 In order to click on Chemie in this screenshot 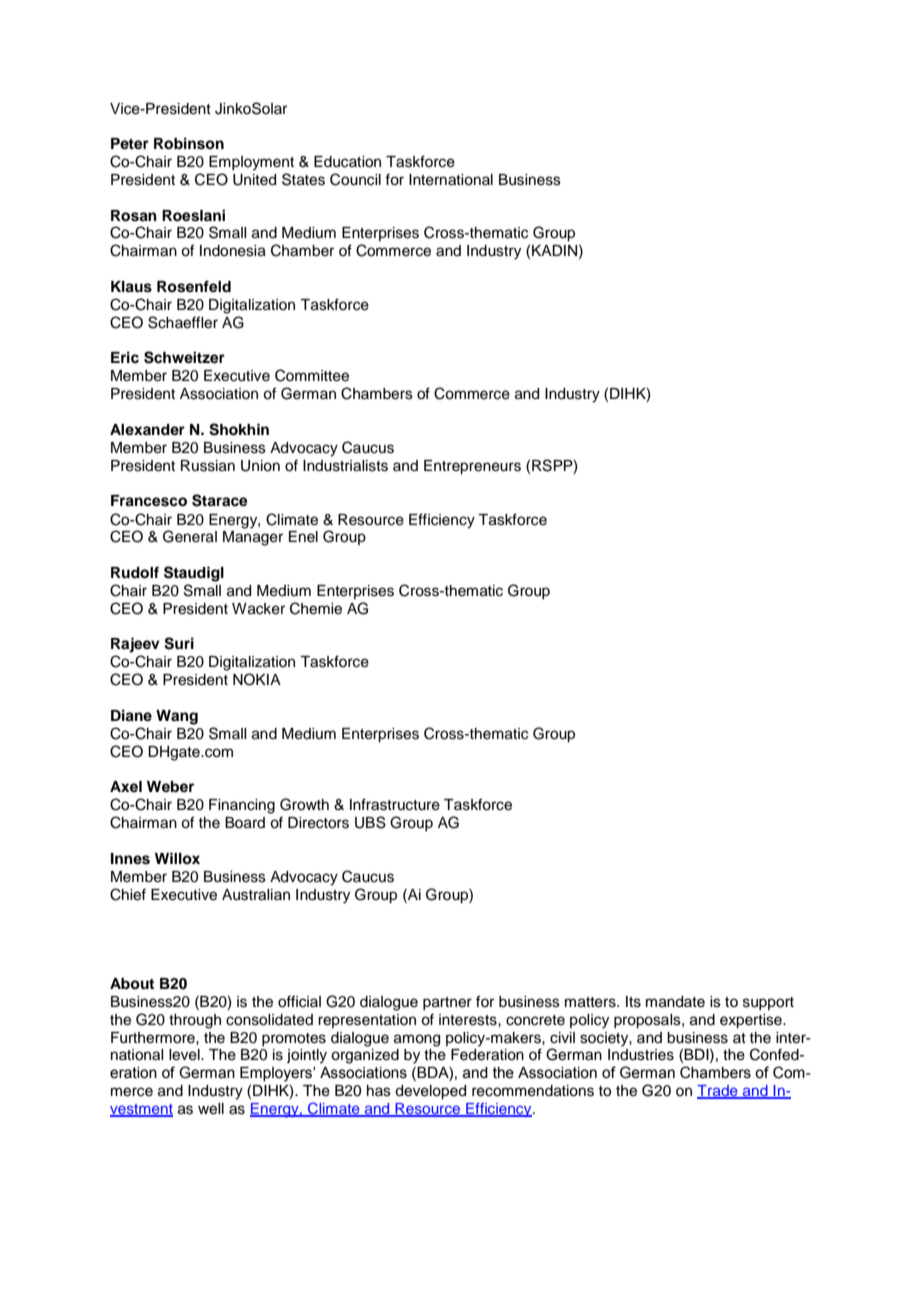, I will do `click(316, 608)`.
